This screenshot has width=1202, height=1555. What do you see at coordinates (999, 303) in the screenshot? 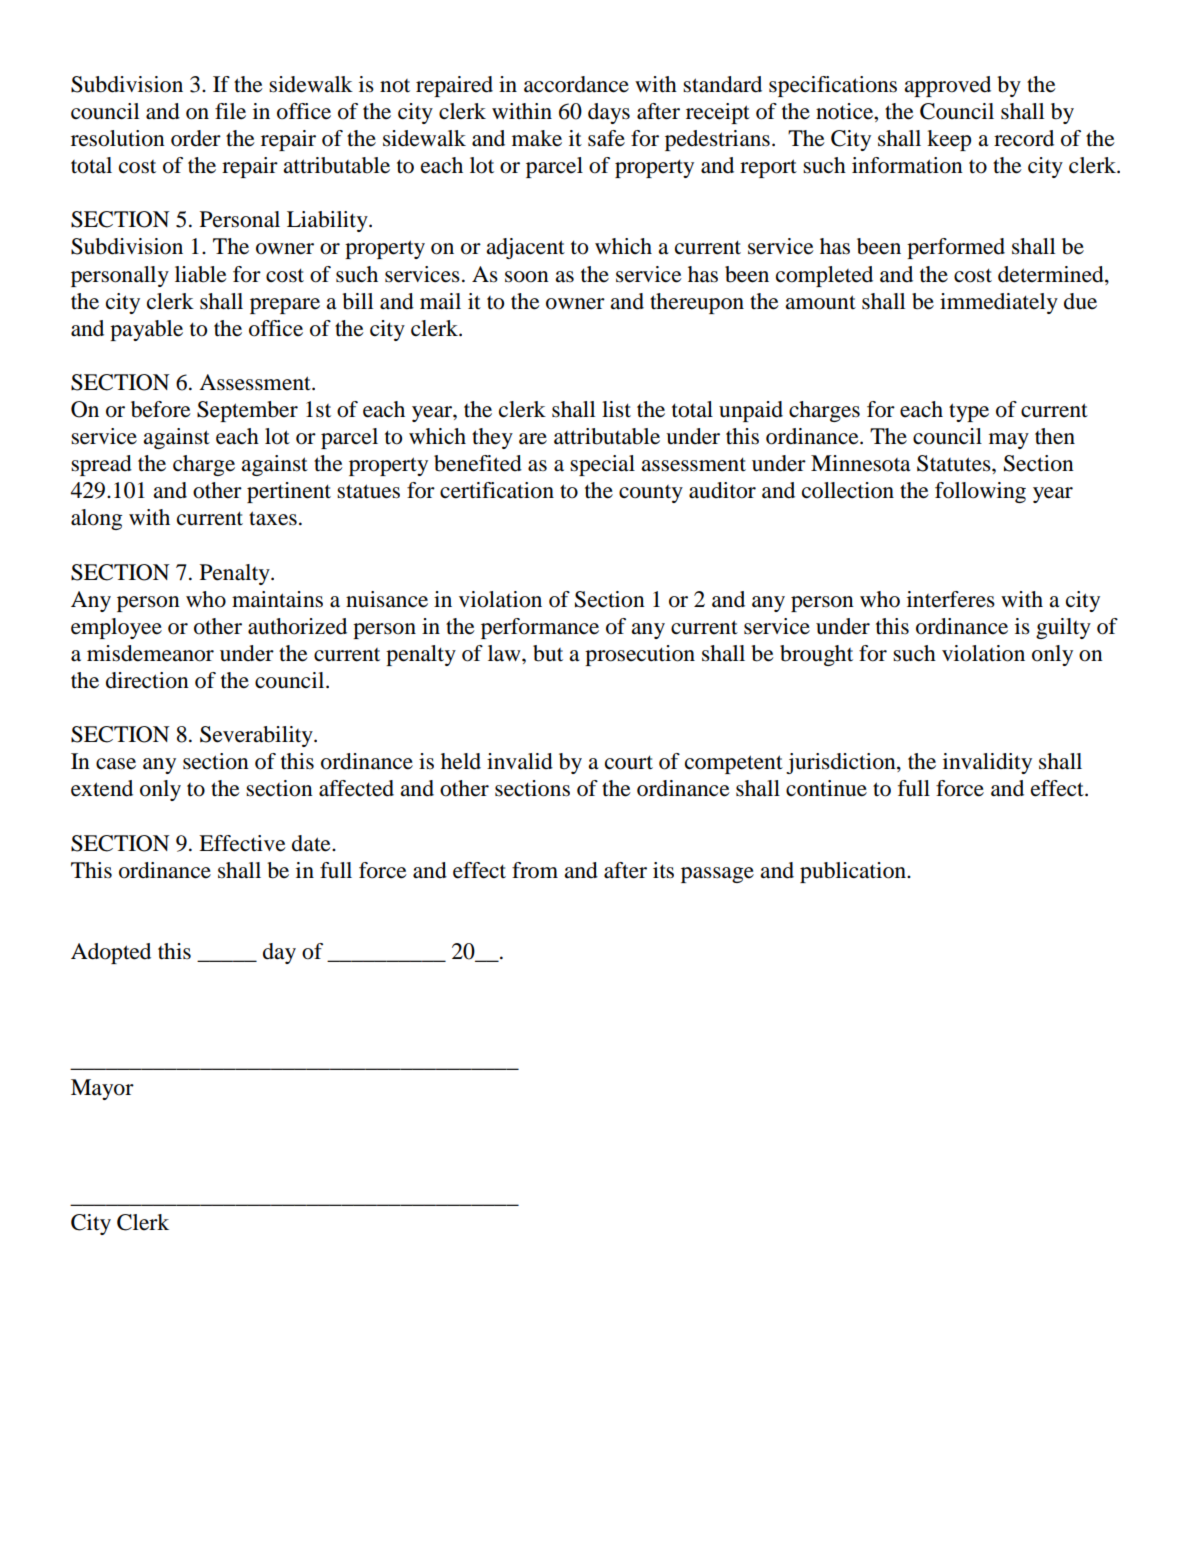
I see `immediately` at bounding box center [999, 303].
